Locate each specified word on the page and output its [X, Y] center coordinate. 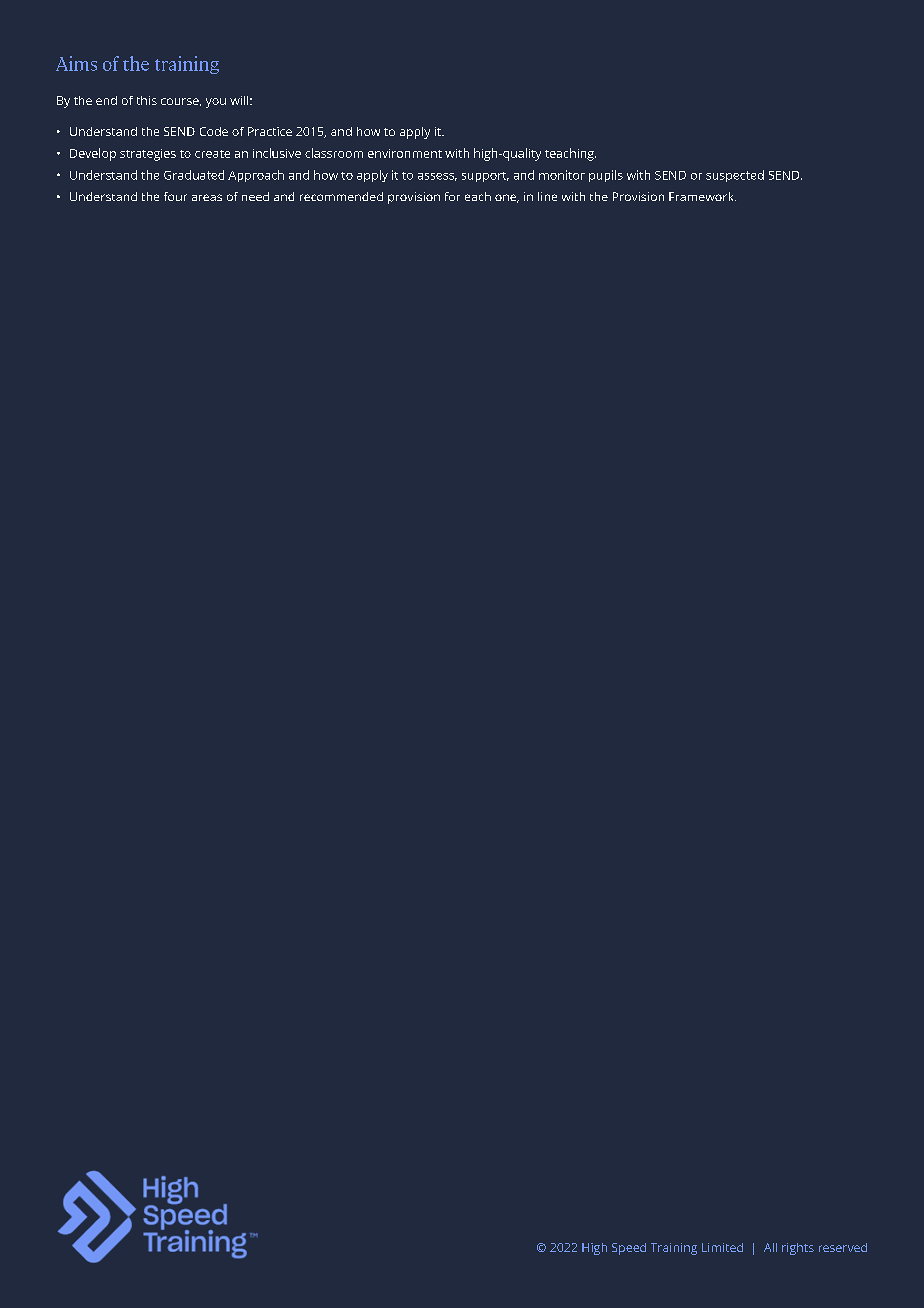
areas [207, 197]
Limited [722, 1247]
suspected [735, 176]
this [147, 100]
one [507, 198]
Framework [702, 196]
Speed [629, 1249]
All [770, 1247]
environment [405, 153]
